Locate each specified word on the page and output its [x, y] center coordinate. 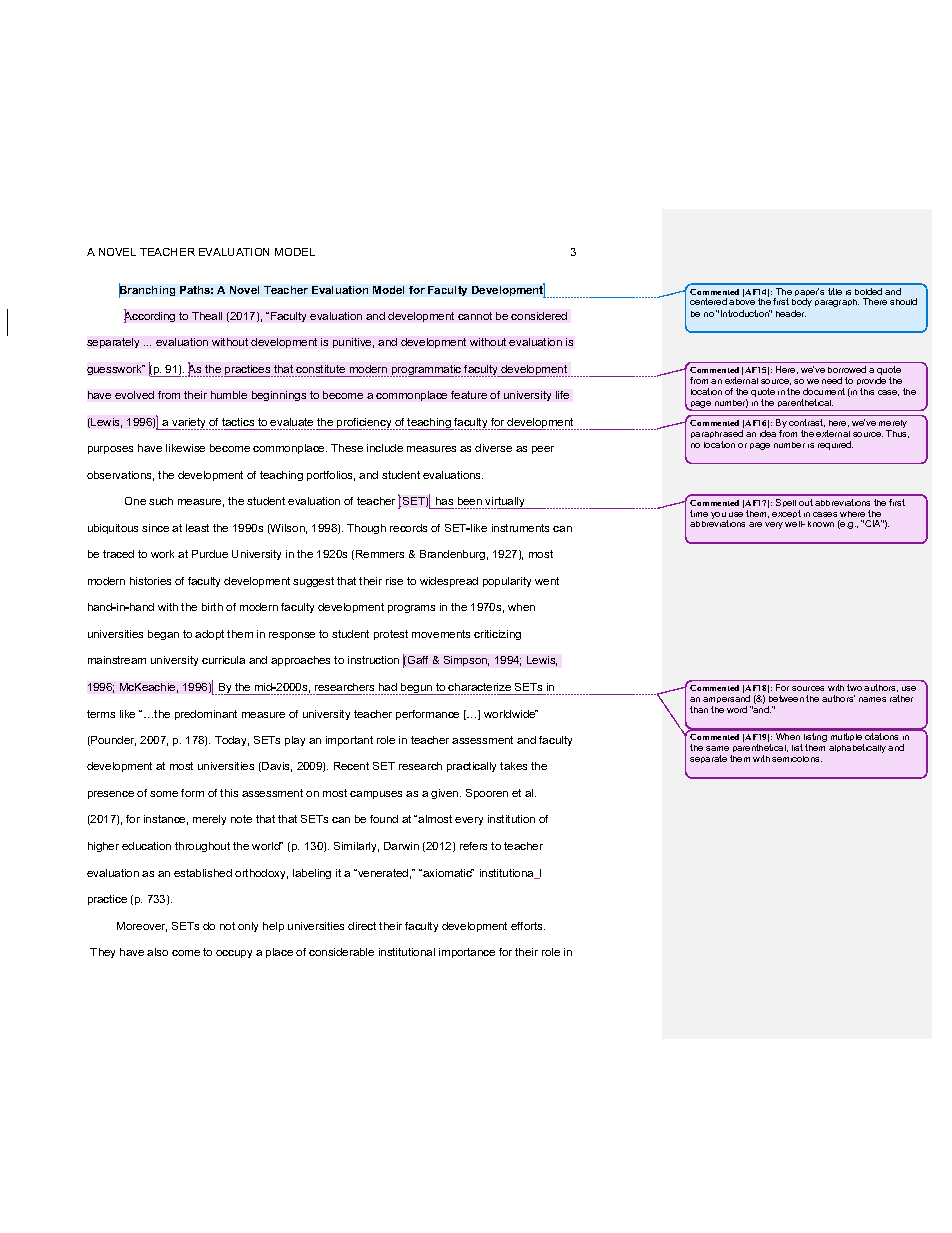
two [854, 687]
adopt [209, 635]
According [149, 316]
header [791, 313]
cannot [475, 316]
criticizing [497, 635]
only [248, 927]
